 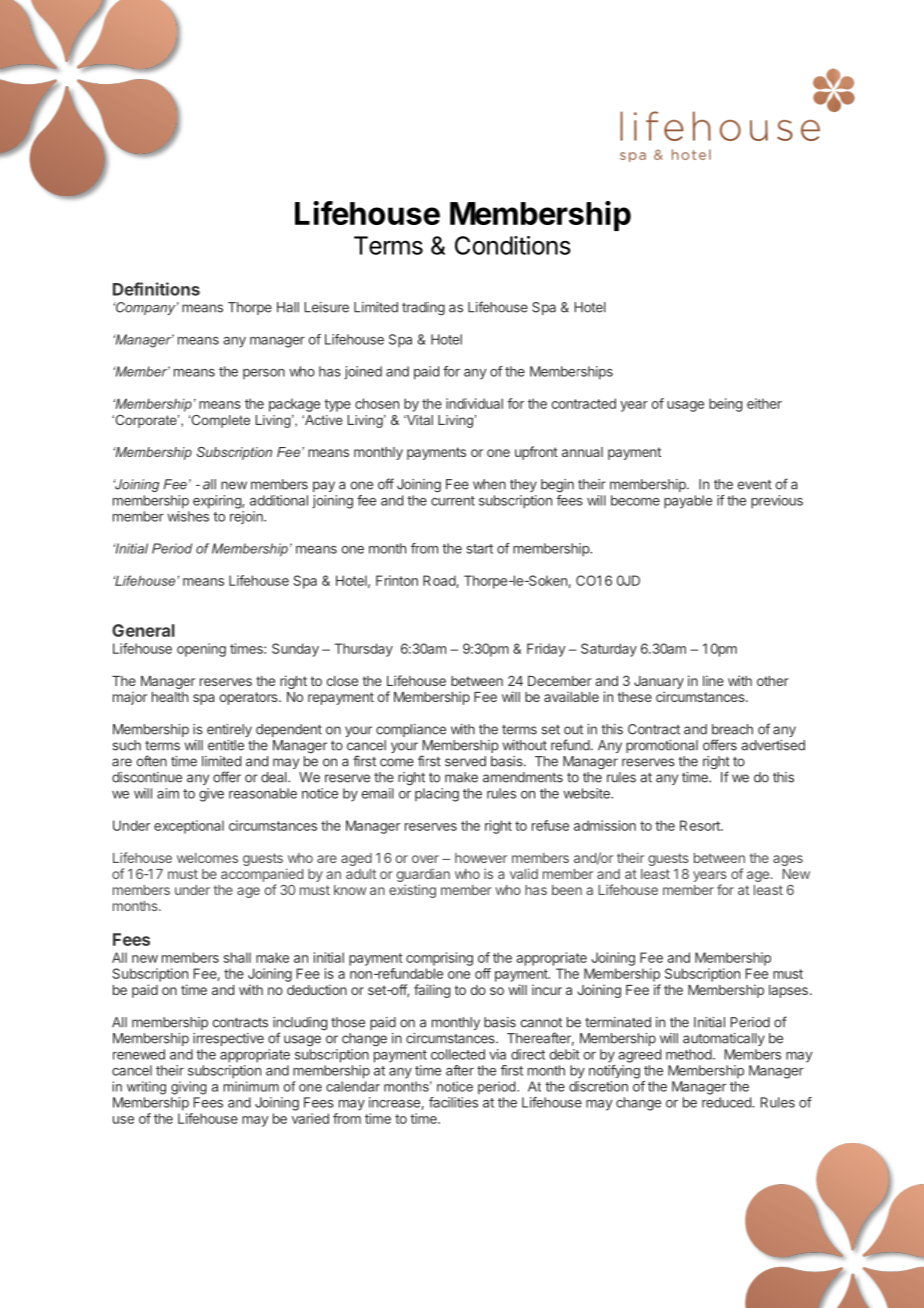 I want to click on compliance, so click(x=411, y=730).
